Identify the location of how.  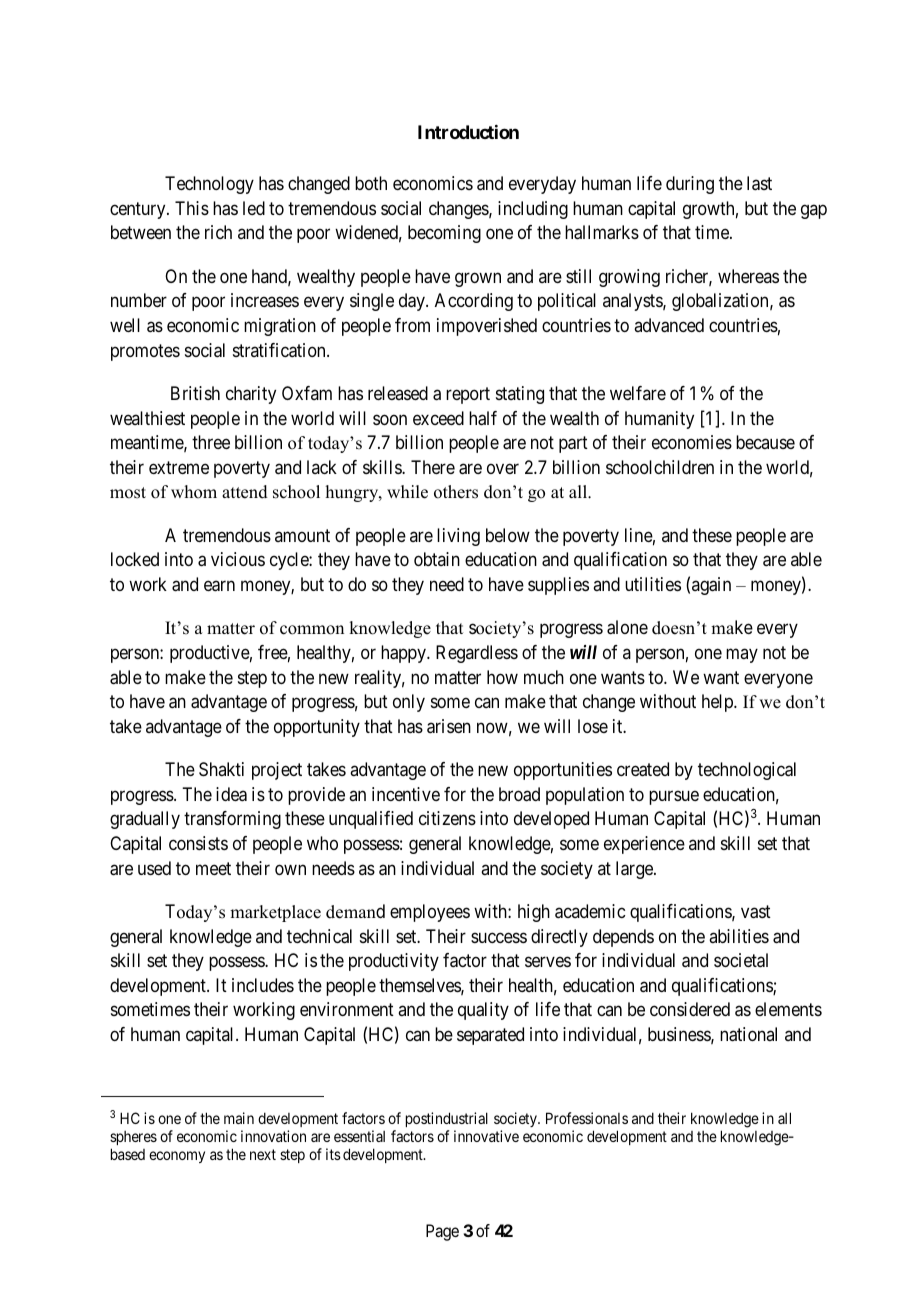
(502, 677).
